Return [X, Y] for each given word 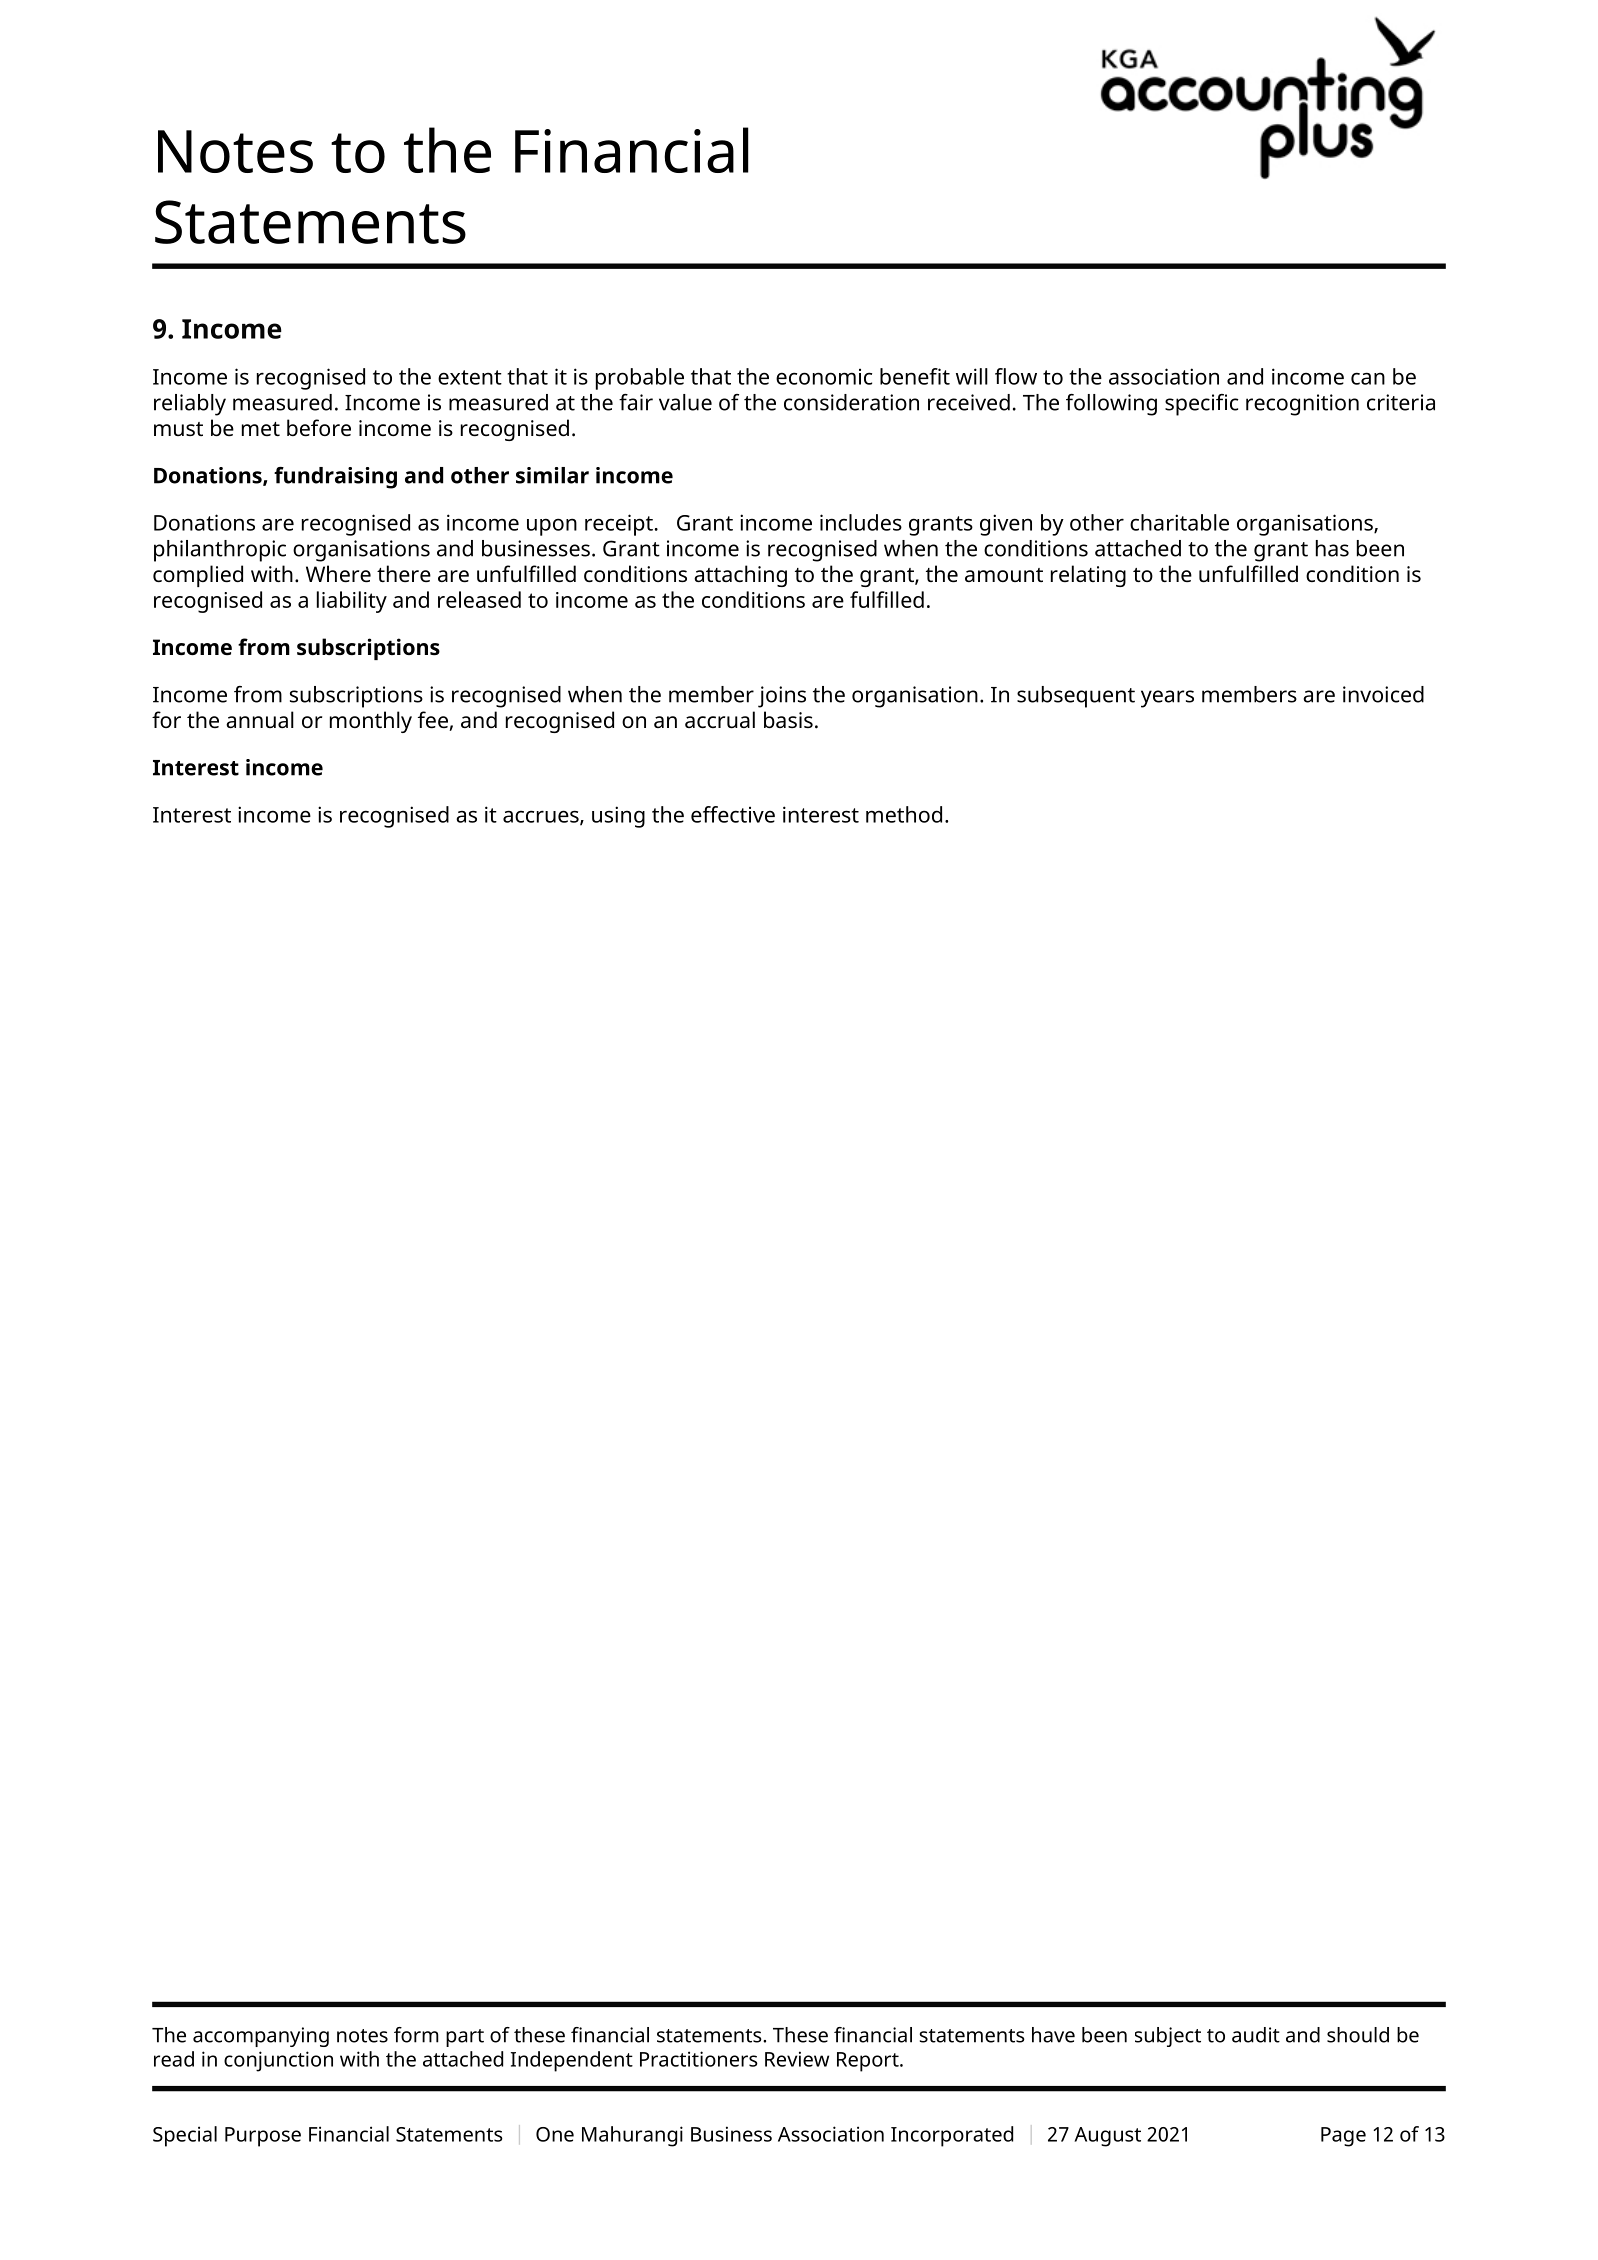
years [1167, 699]
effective [733, 814]
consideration [851, 402]
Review [797, 2059]
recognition [1302, 405]
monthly [371, 722]
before [319, 427]
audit [1256, 2035]
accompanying [261, 2037]
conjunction [278, 2061]
